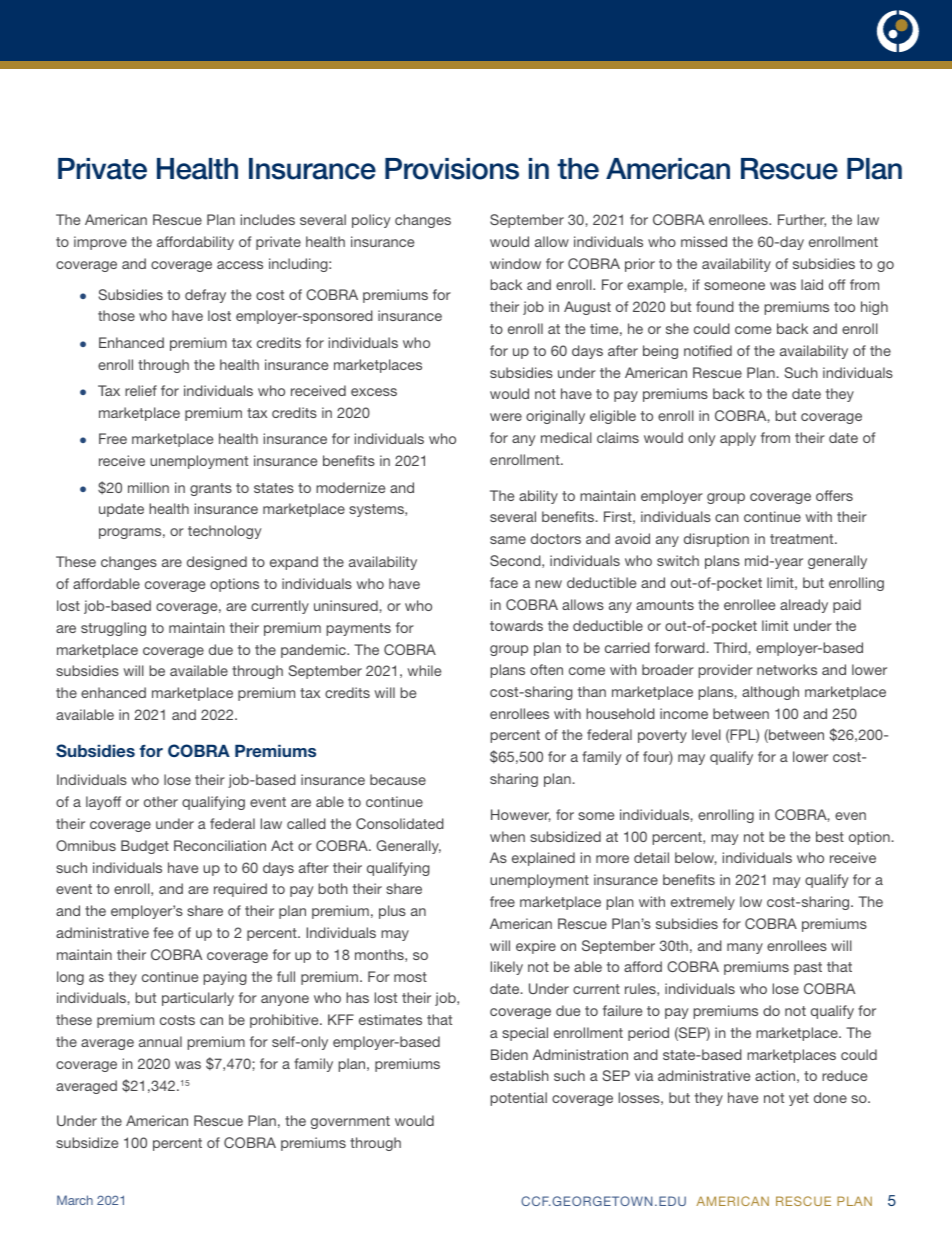 The width and height of the screenshot is (952, 1233). Describe the element at coordinates (424, 670) in the screenshot. I see `while` at that location.
